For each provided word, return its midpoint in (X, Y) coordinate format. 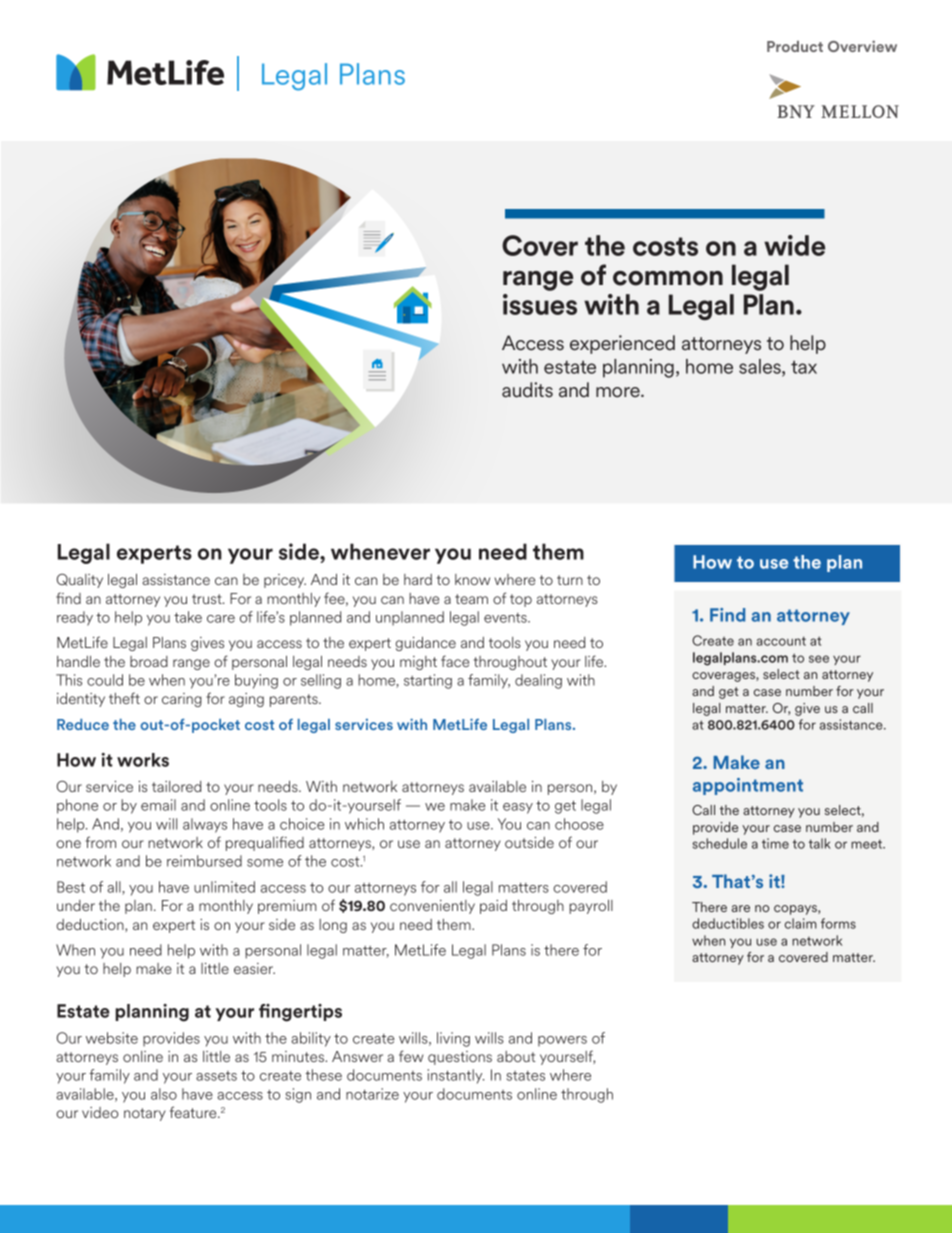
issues (540, 304)
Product (795, 46)
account (781, 641)
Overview (862, 46)
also (164, 1094)
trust (208, 599)
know (472, 579)
